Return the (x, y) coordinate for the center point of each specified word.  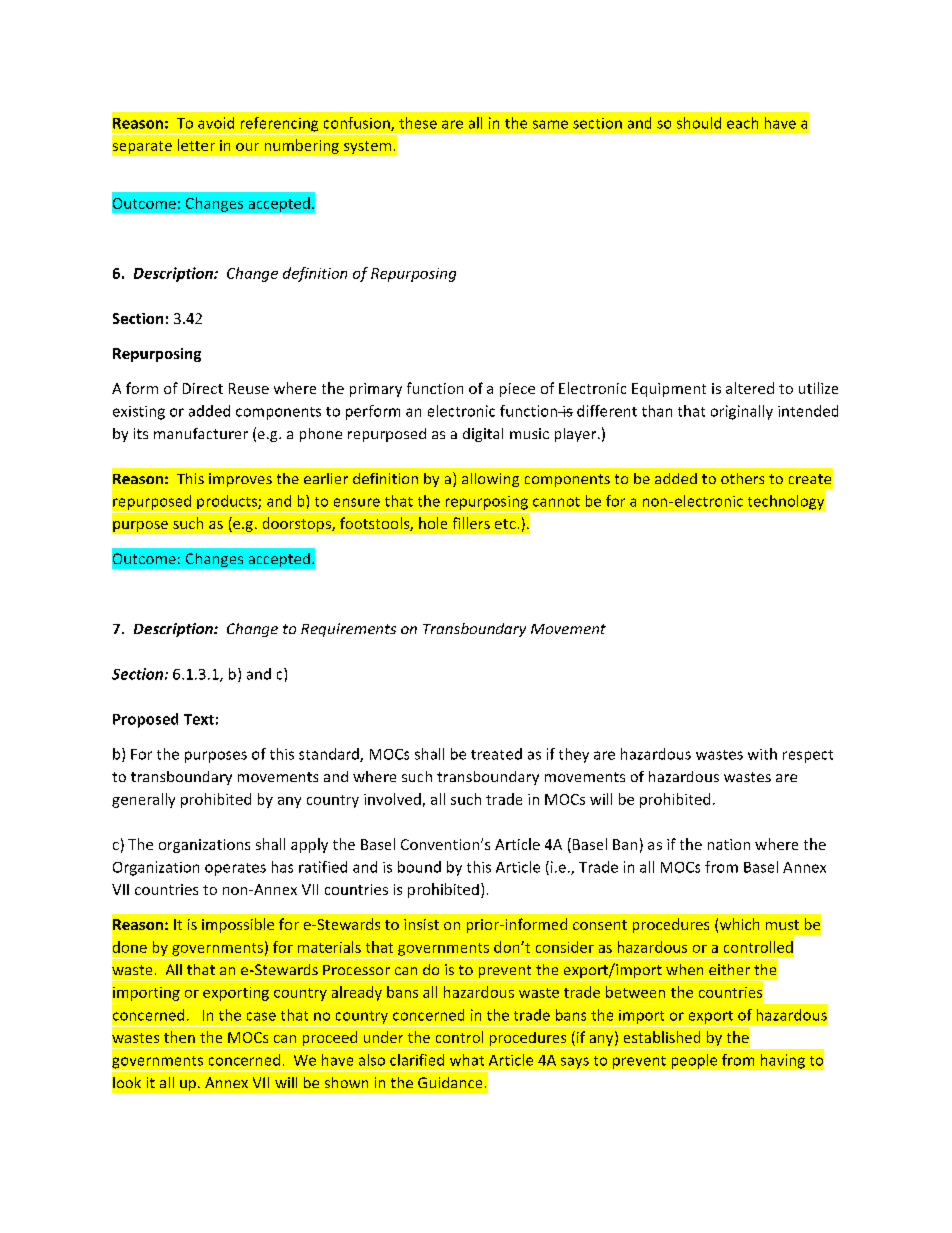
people (694, 1061)
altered (750, 388)
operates (235, 869)
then (179, 1037)
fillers (471, 523)
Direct (203, 388)
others (742, 478)
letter (196, 145)
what (467, 1060)
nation (729, 844)
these (418, 123)
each (742, 123)
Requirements (348, 630)
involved (392, 799)
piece (517, 390)
